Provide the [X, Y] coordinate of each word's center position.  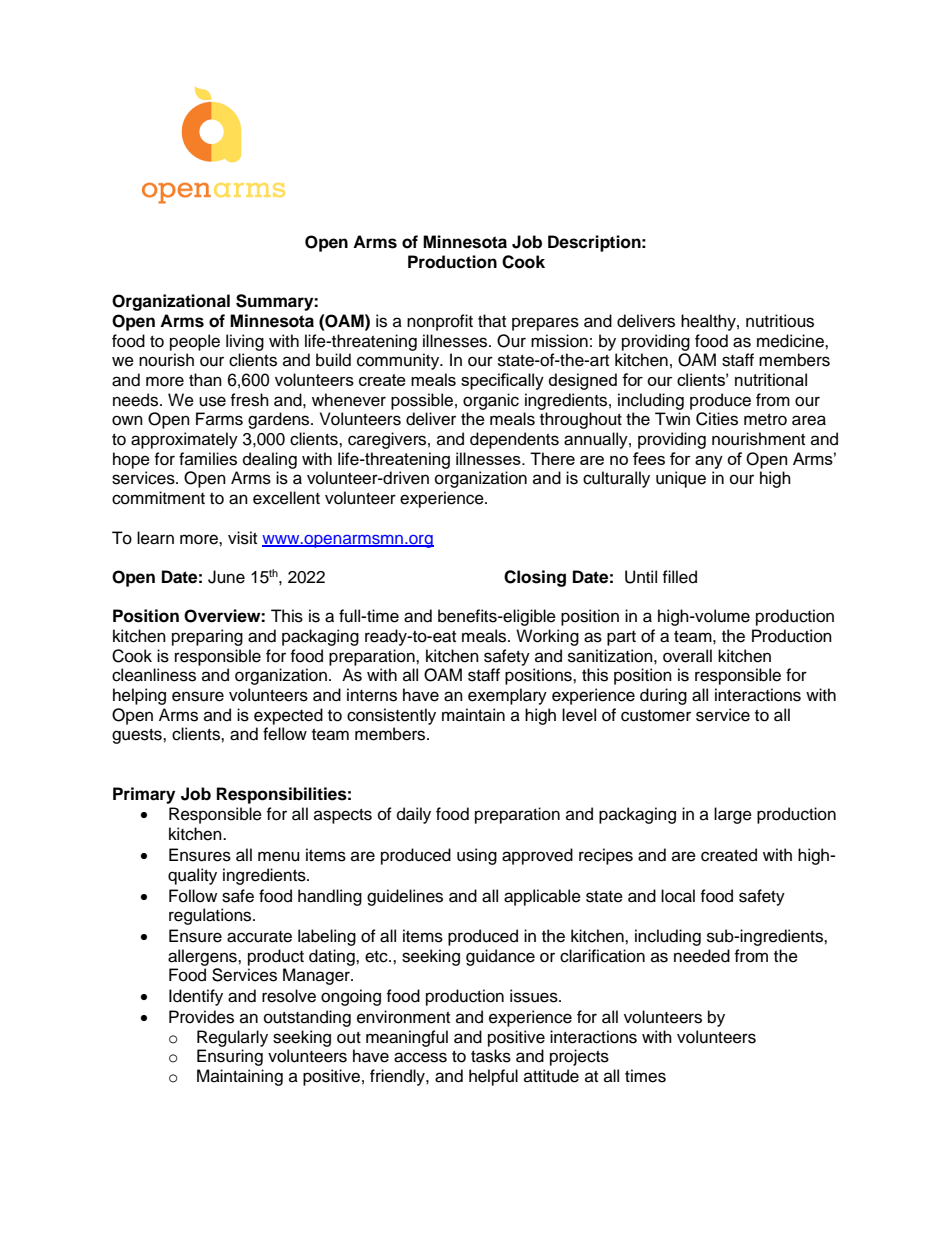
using [477, 856]
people [195, 342]
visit [242, 538]
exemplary [507, 696]
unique [681, 479]
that [492, 321]
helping [139, 696]
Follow [193, 896]
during [663, 696]
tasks [491, 1056]
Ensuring [230, 1057]
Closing [535, 578]
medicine [791, 341]
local [678, 896]
